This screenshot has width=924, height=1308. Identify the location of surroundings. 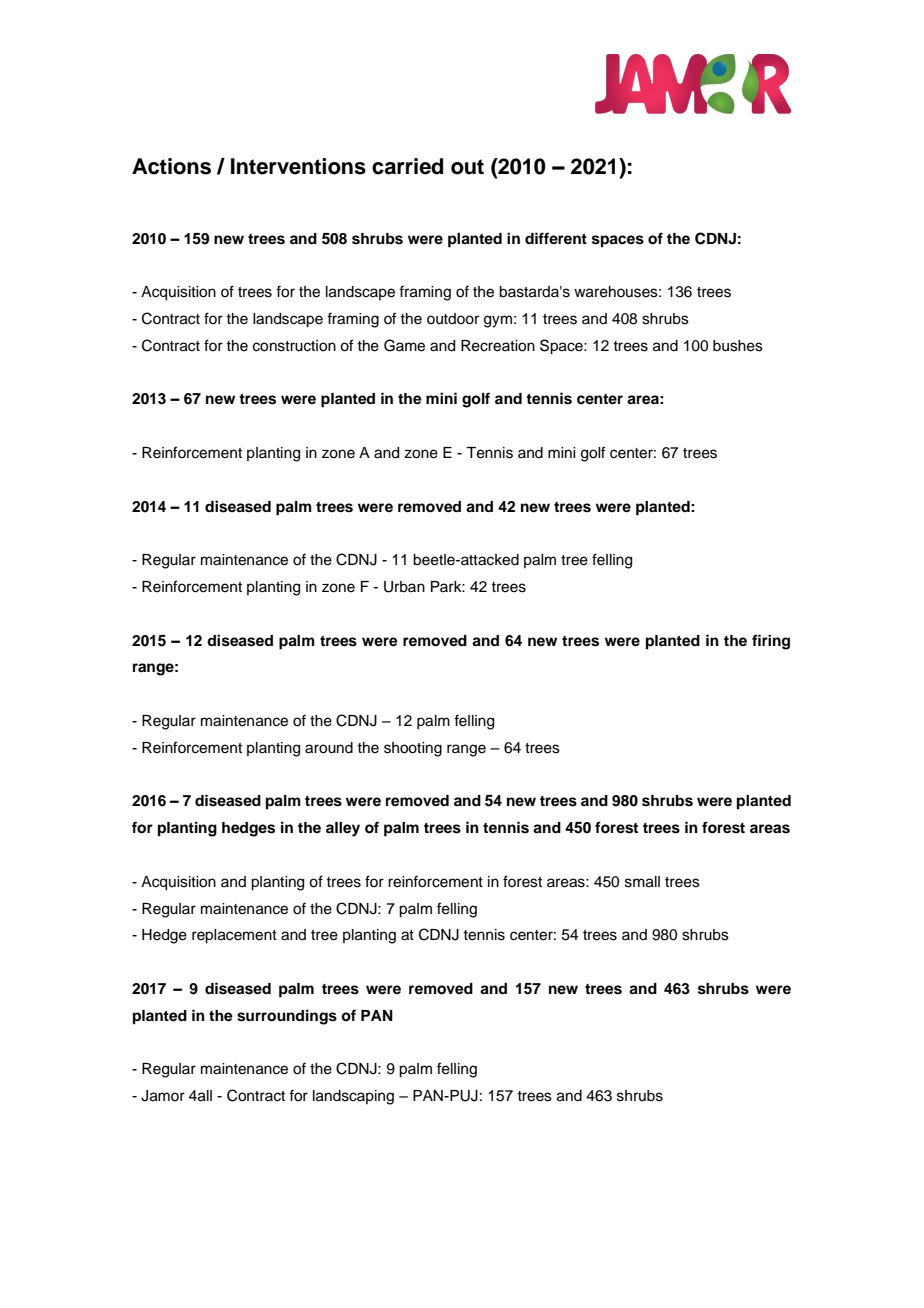
(287, 1017).
